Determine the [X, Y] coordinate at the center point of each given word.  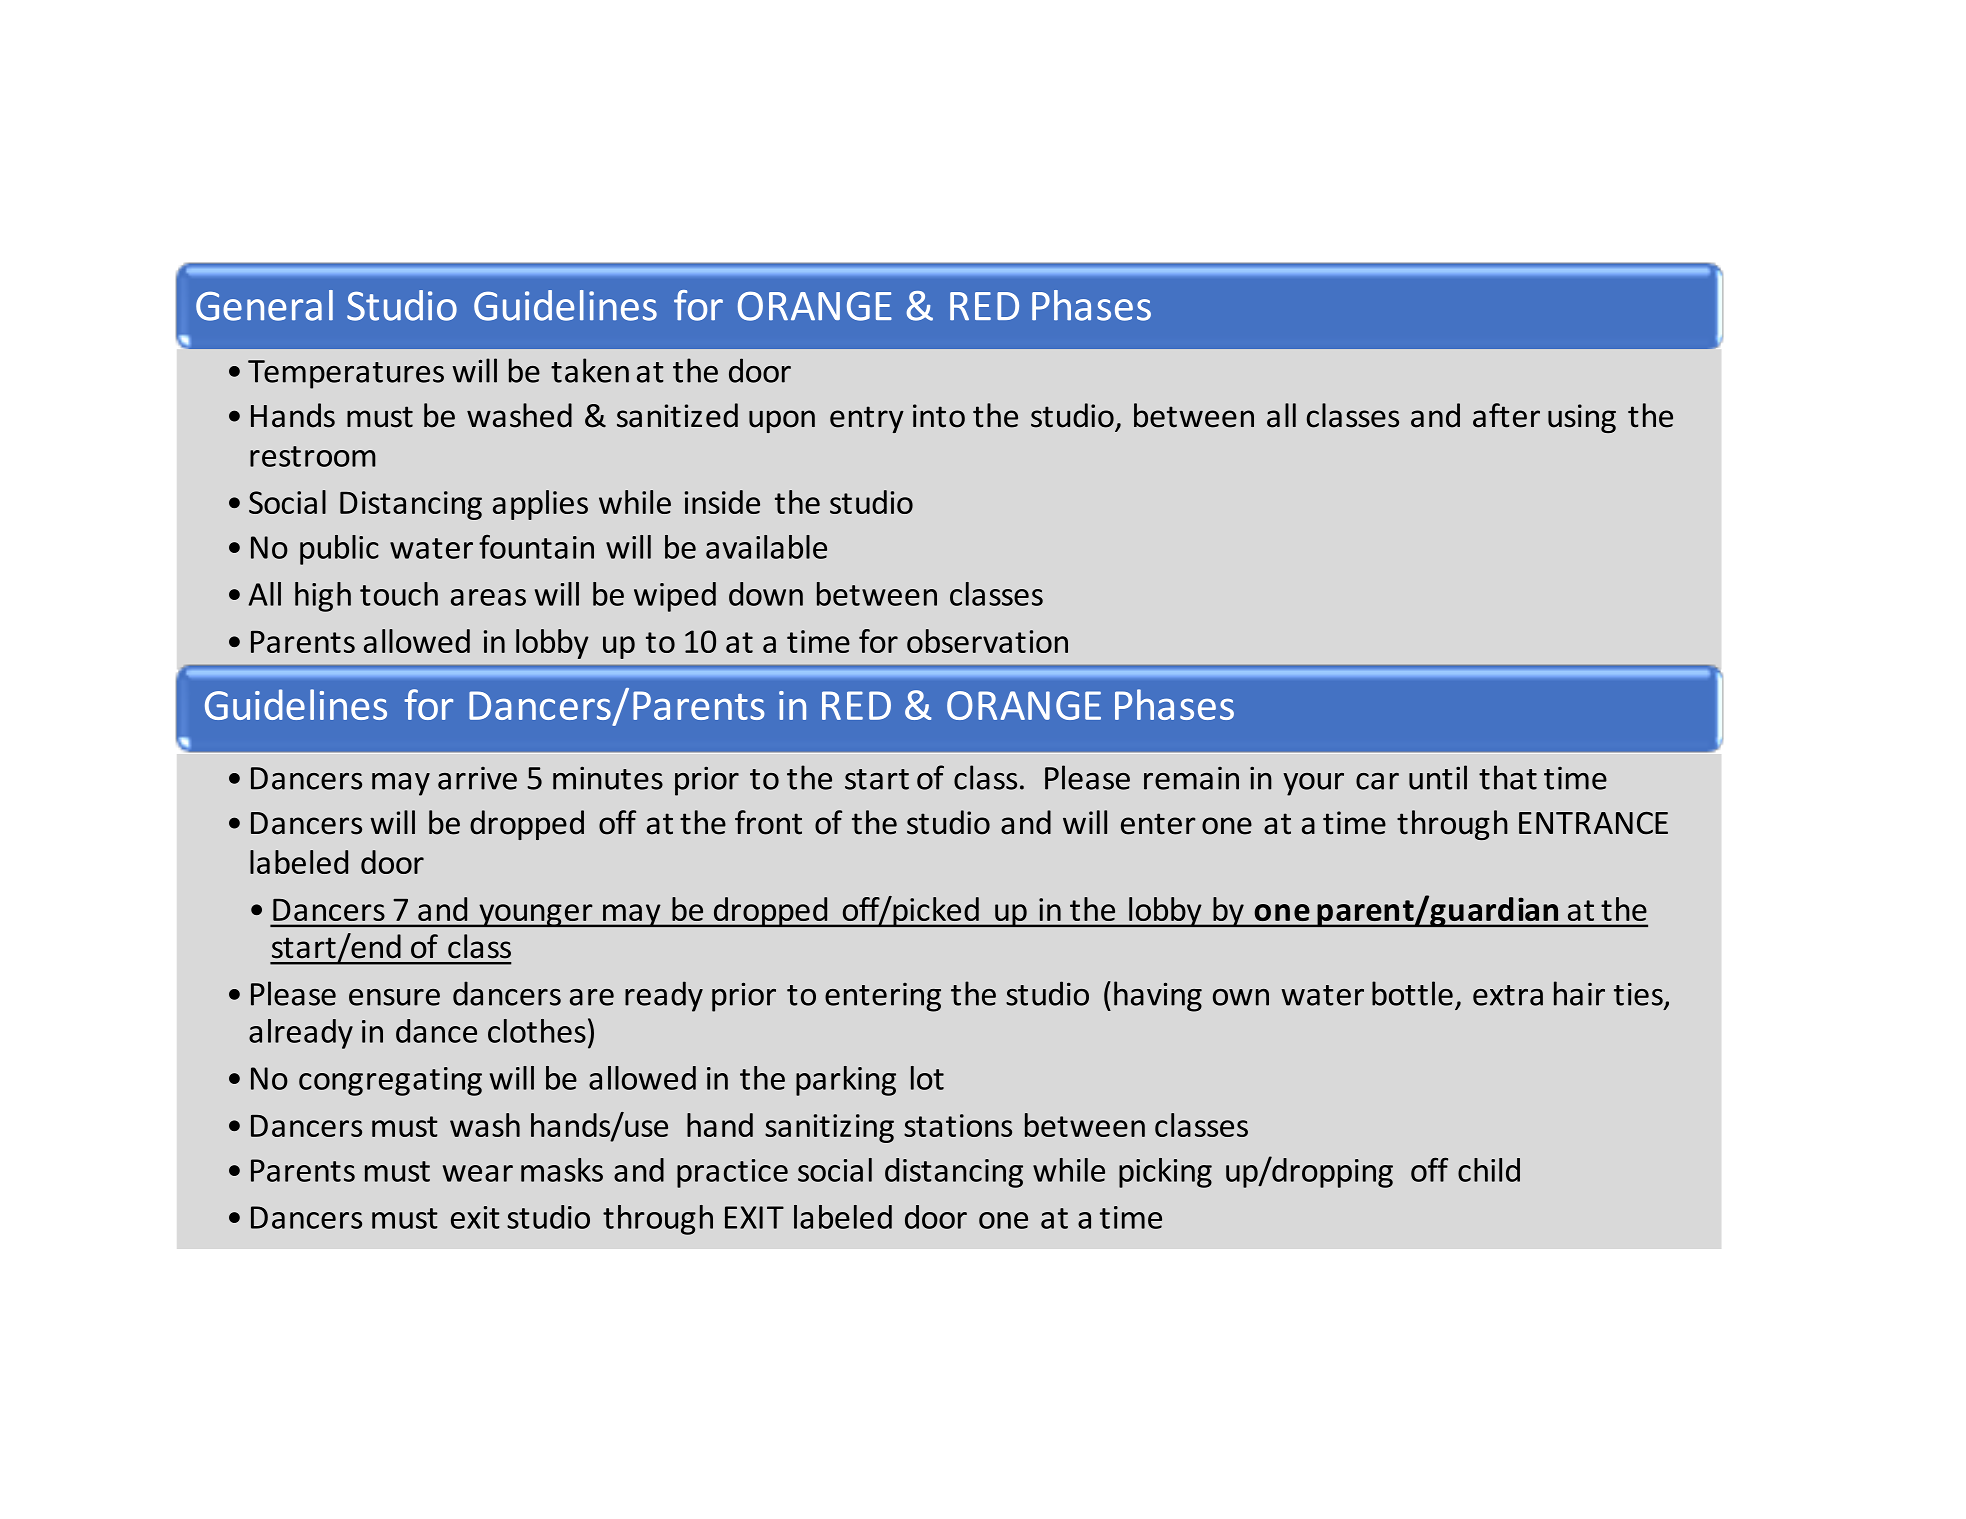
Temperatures [346, 374]
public [339, 550]
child [1489, 1170]
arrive [477, 778]
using [1582, 418]
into [939, 416]
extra [1508, 995]
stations [958, 1125]
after [1506, 415]
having [1158, 996]
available [766, 547]
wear [478, 1173]
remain [1191, 778]
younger [536, 915]
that [1508, 777]
